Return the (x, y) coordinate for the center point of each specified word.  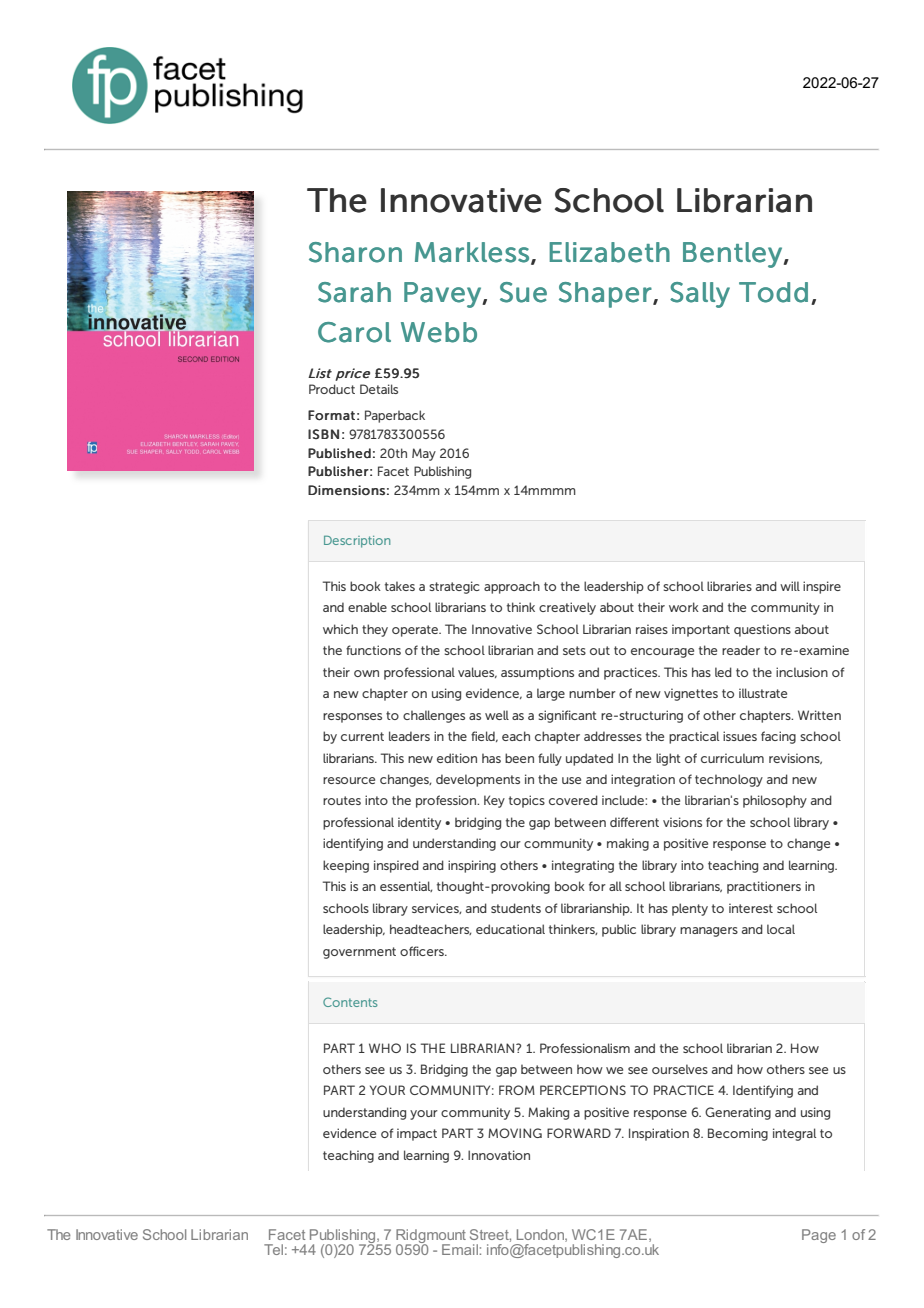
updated (589, 759)
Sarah (354, 292)
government (359, 953)
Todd (773, 292)
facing (778, 737)
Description (357, 541)
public (619, 930)
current (362, 736)
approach (512, 587)
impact (417, 1134)
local (781, 929)
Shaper (605, 295)
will (790, 586)
